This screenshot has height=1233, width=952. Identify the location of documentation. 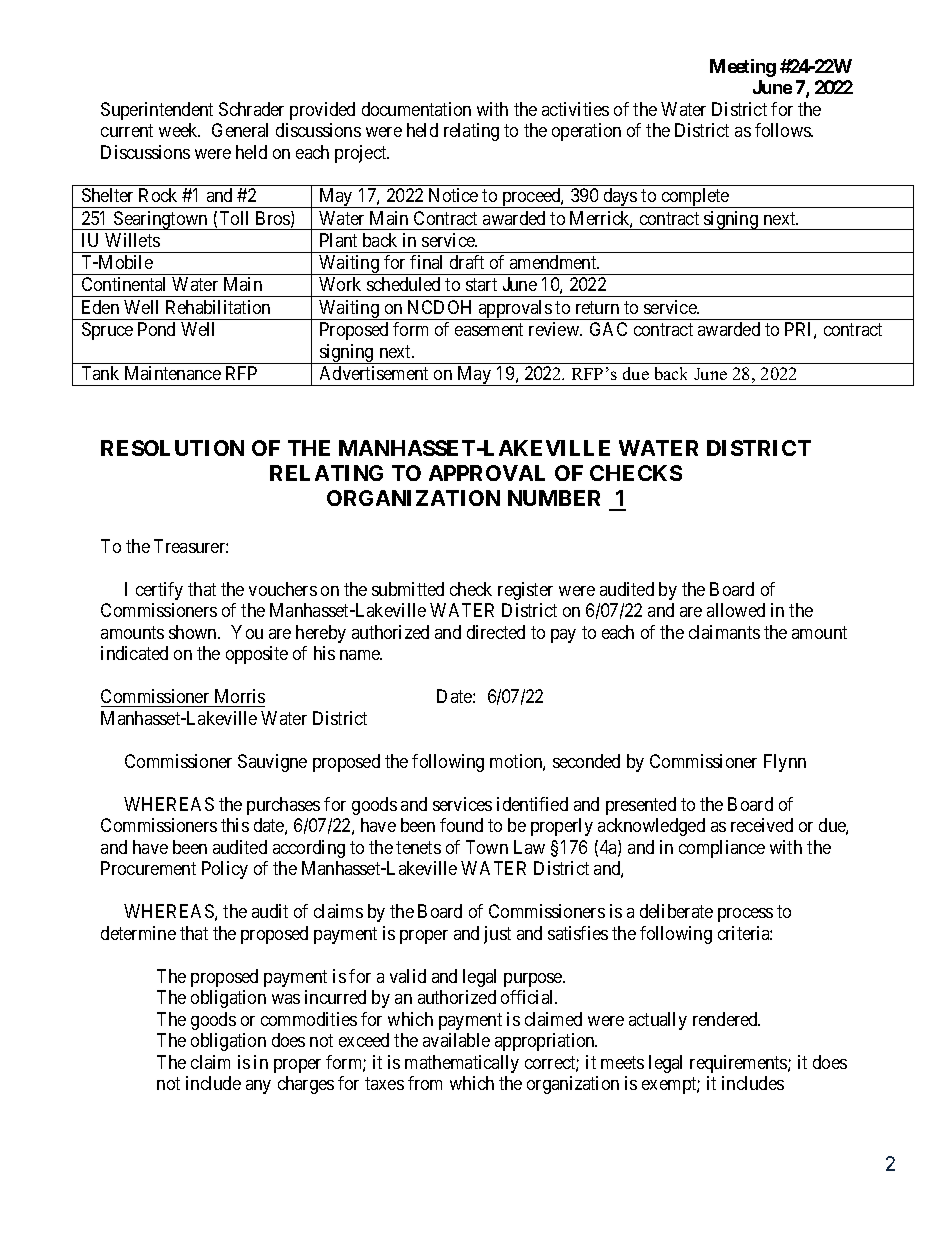
(416, 109).
